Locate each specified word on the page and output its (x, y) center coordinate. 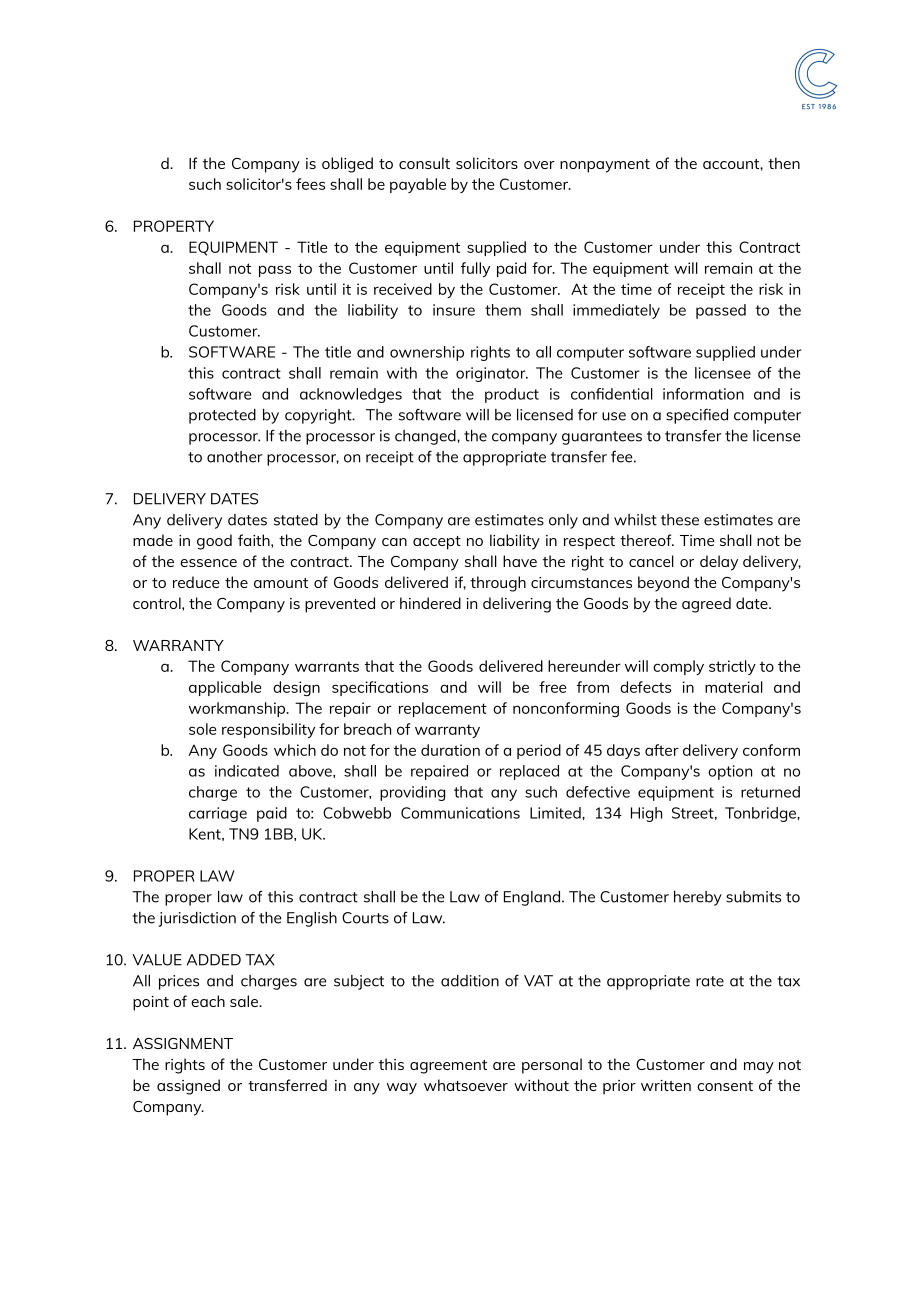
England (533, 898)
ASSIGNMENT (183, 1043)
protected (222, 416)
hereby (698, 898)
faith (255, 540)
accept (437, 543)
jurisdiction (197, 919)
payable (418, 185)
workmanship (238, 709)
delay (719, 563)
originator (492, 374)
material (734, 687)
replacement (443, 709)
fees (310, 184)
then (784, 163)
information (703, 394)
